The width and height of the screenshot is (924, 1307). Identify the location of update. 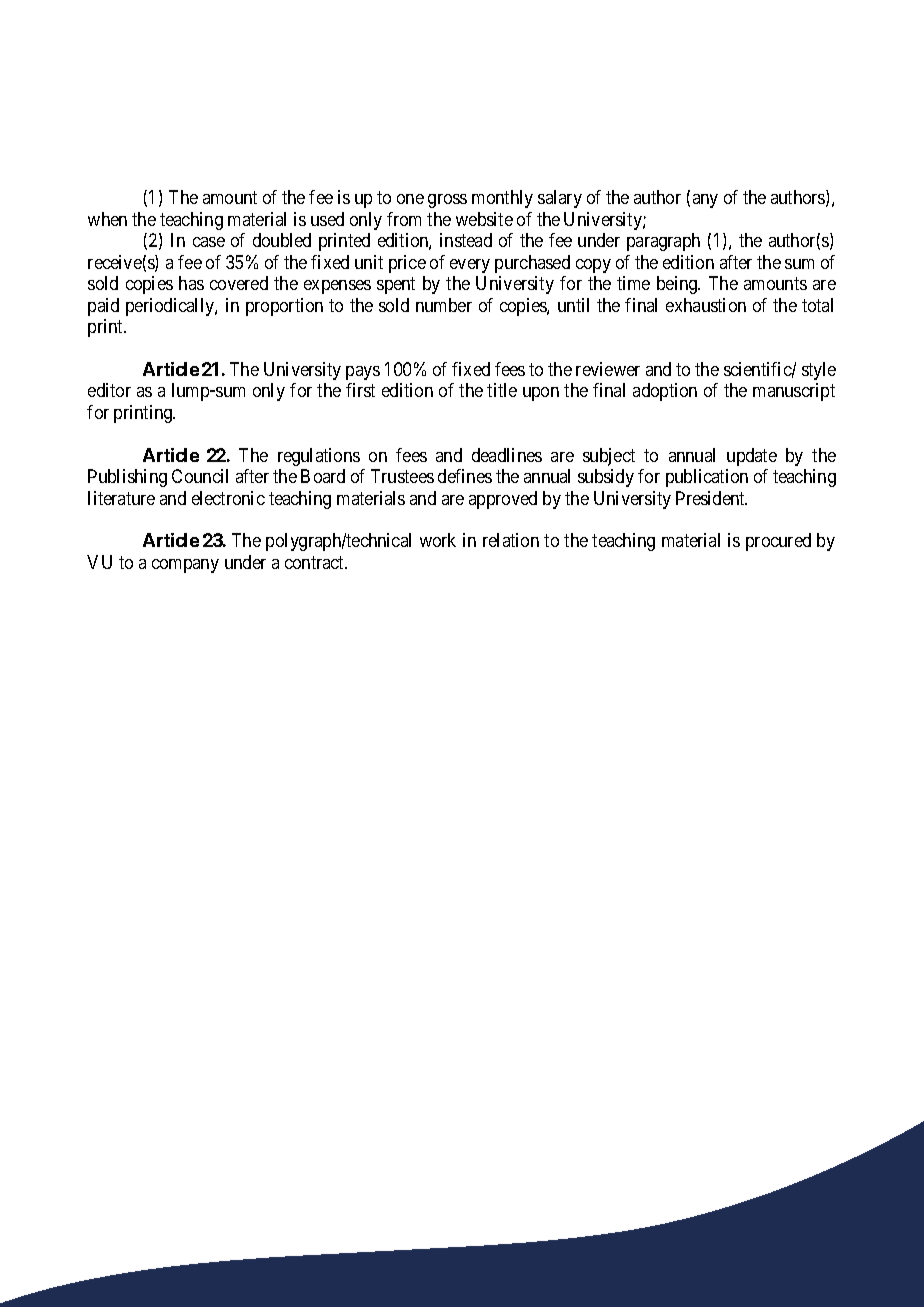
(752, 457).
